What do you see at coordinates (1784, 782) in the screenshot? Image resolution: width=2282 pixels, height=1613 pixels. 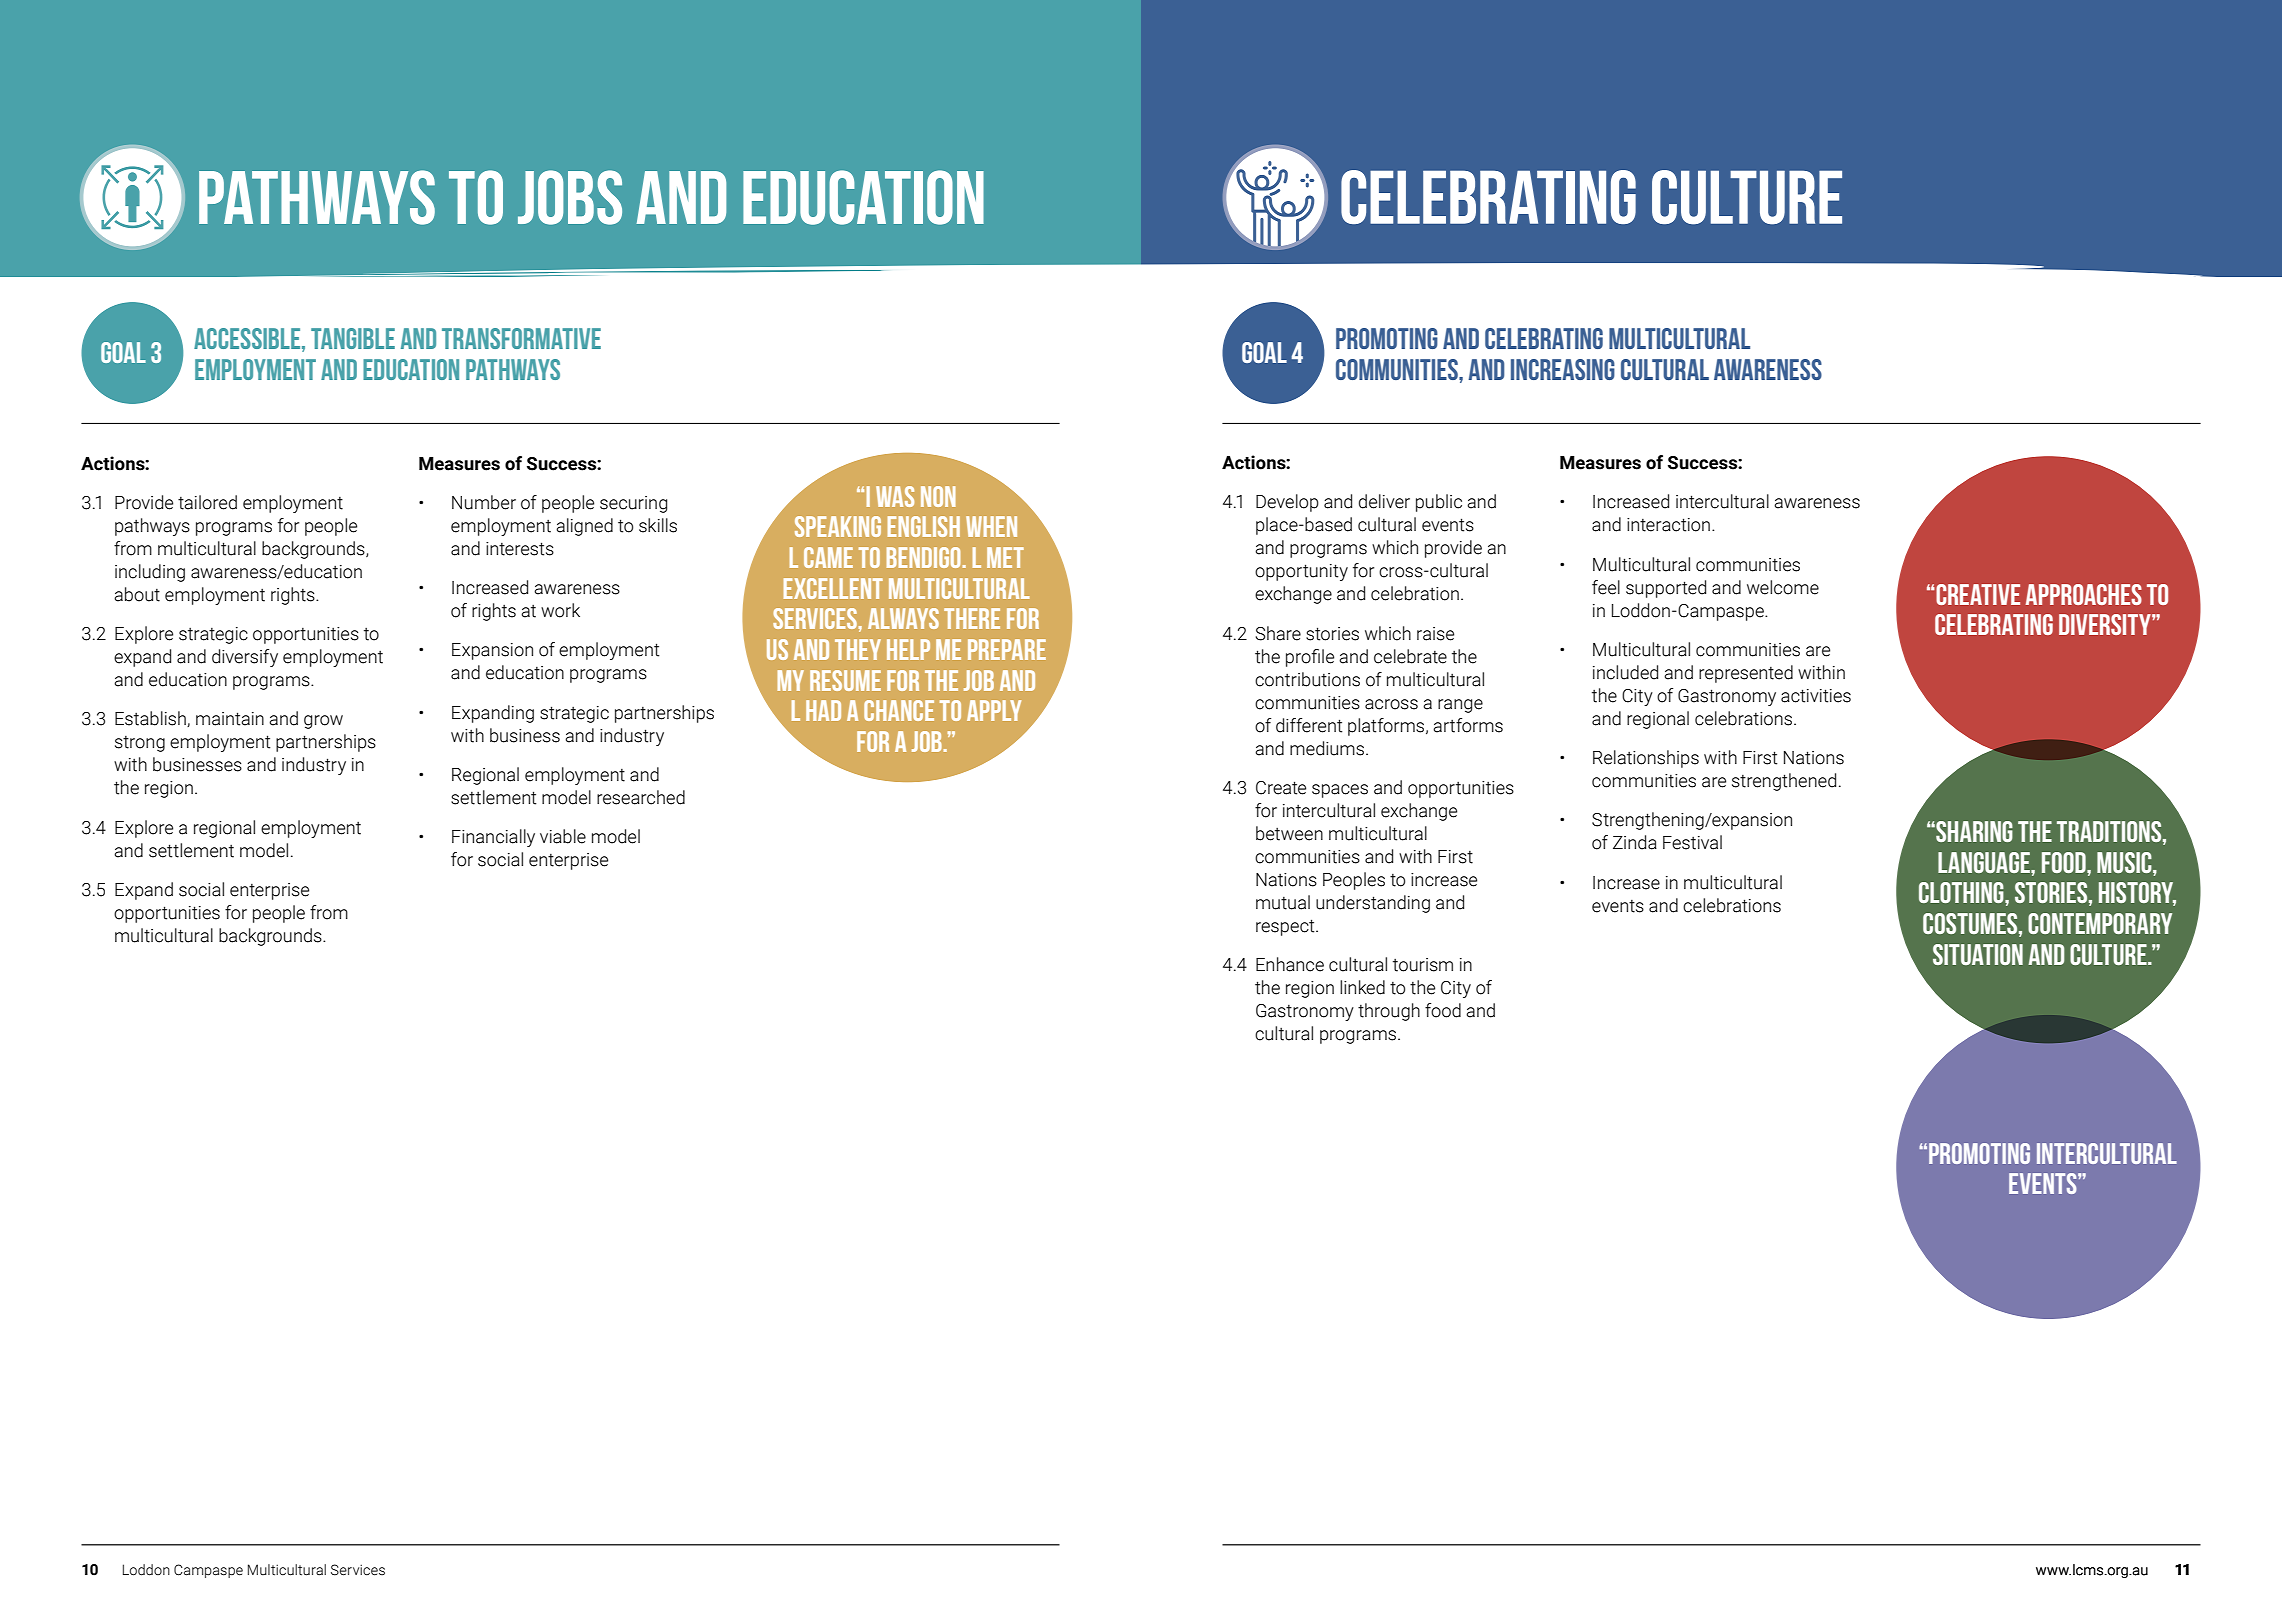 I see `strengthened` at bounding box center [1784, 782].
